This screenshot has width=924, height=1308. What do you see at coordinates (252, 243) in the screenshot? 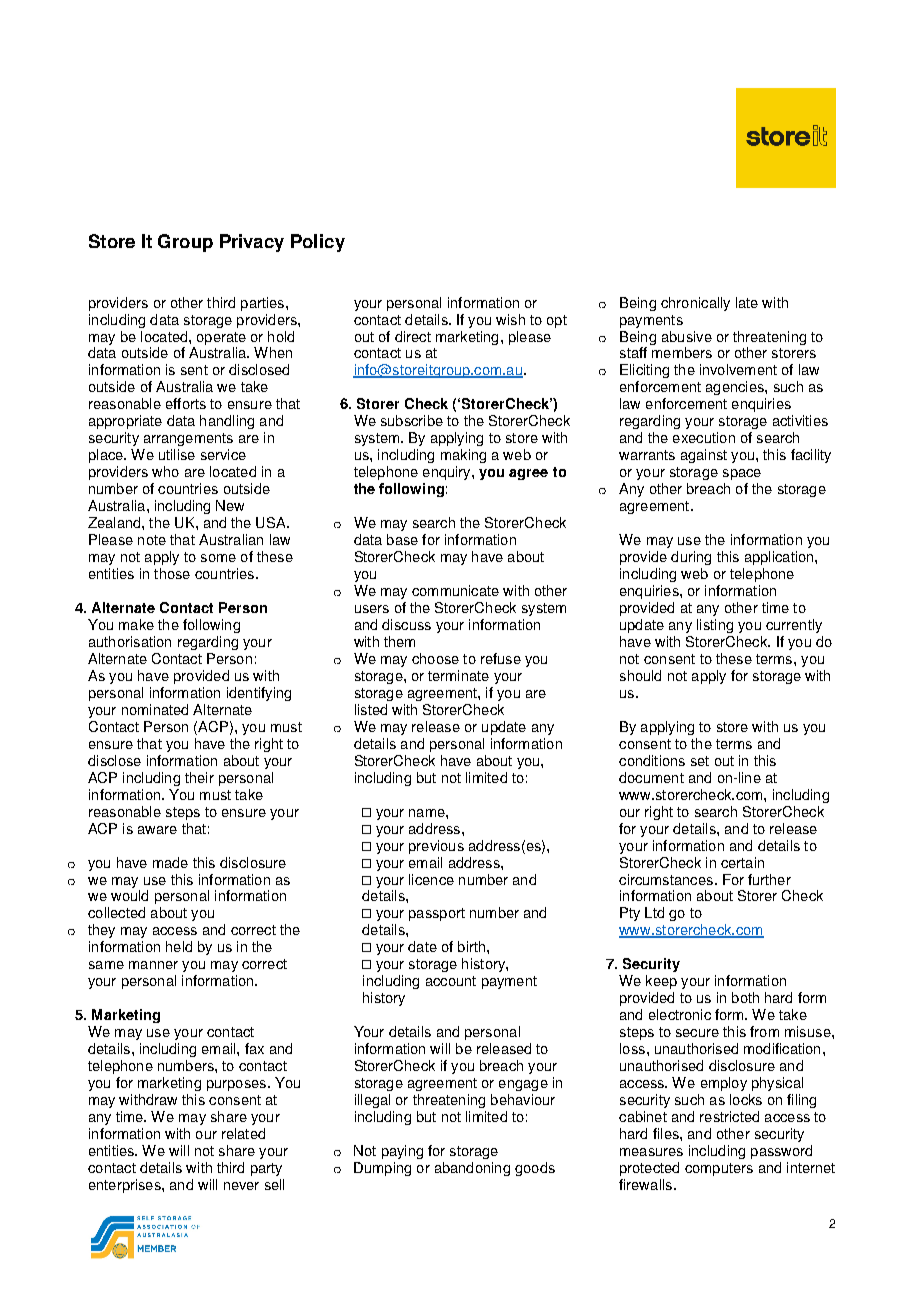
I see `Privacy` at bounding box center [252, 243].
